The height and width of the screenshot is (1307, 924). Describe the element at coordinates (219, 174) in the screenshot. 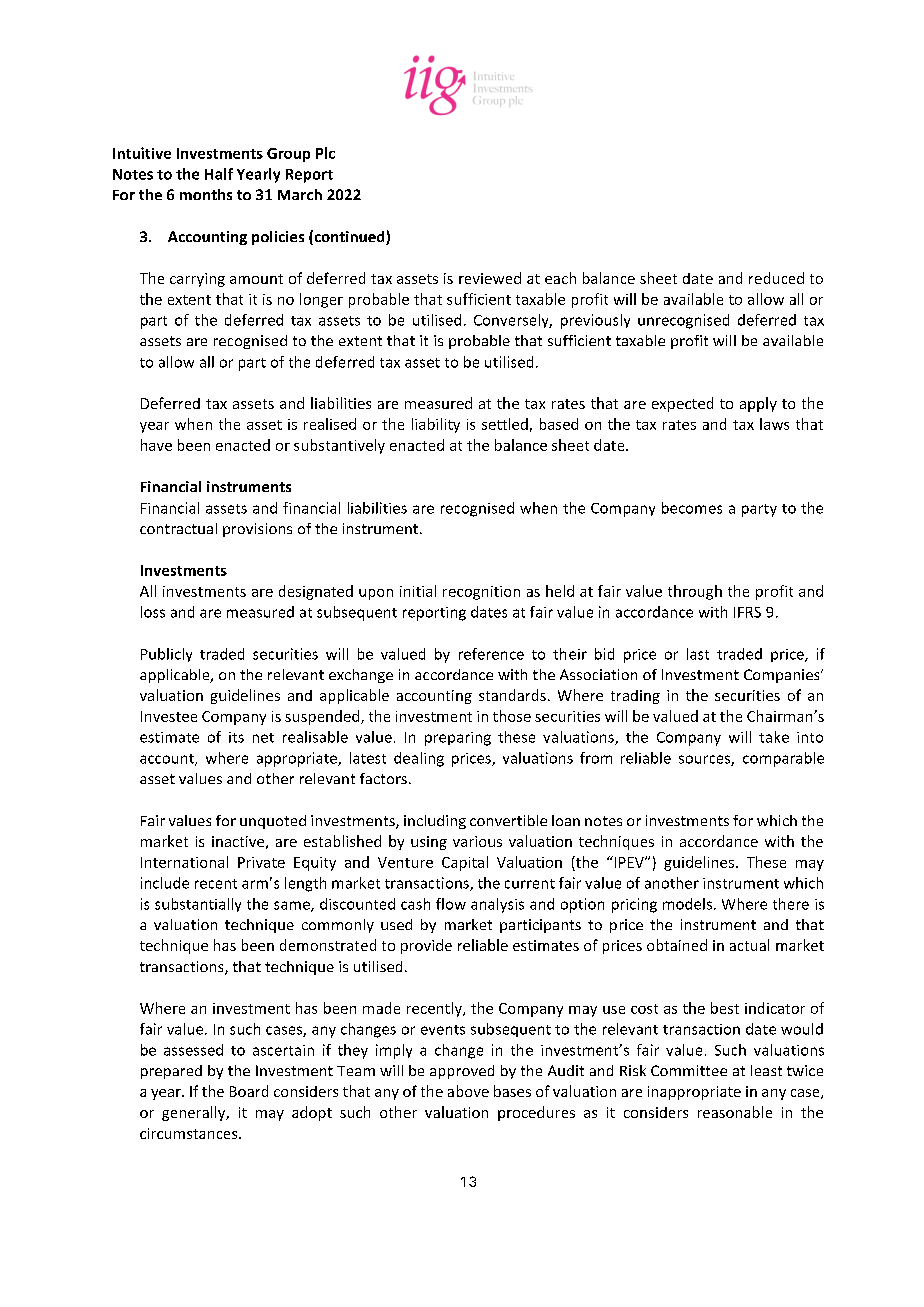

I see `Half` at that location.
